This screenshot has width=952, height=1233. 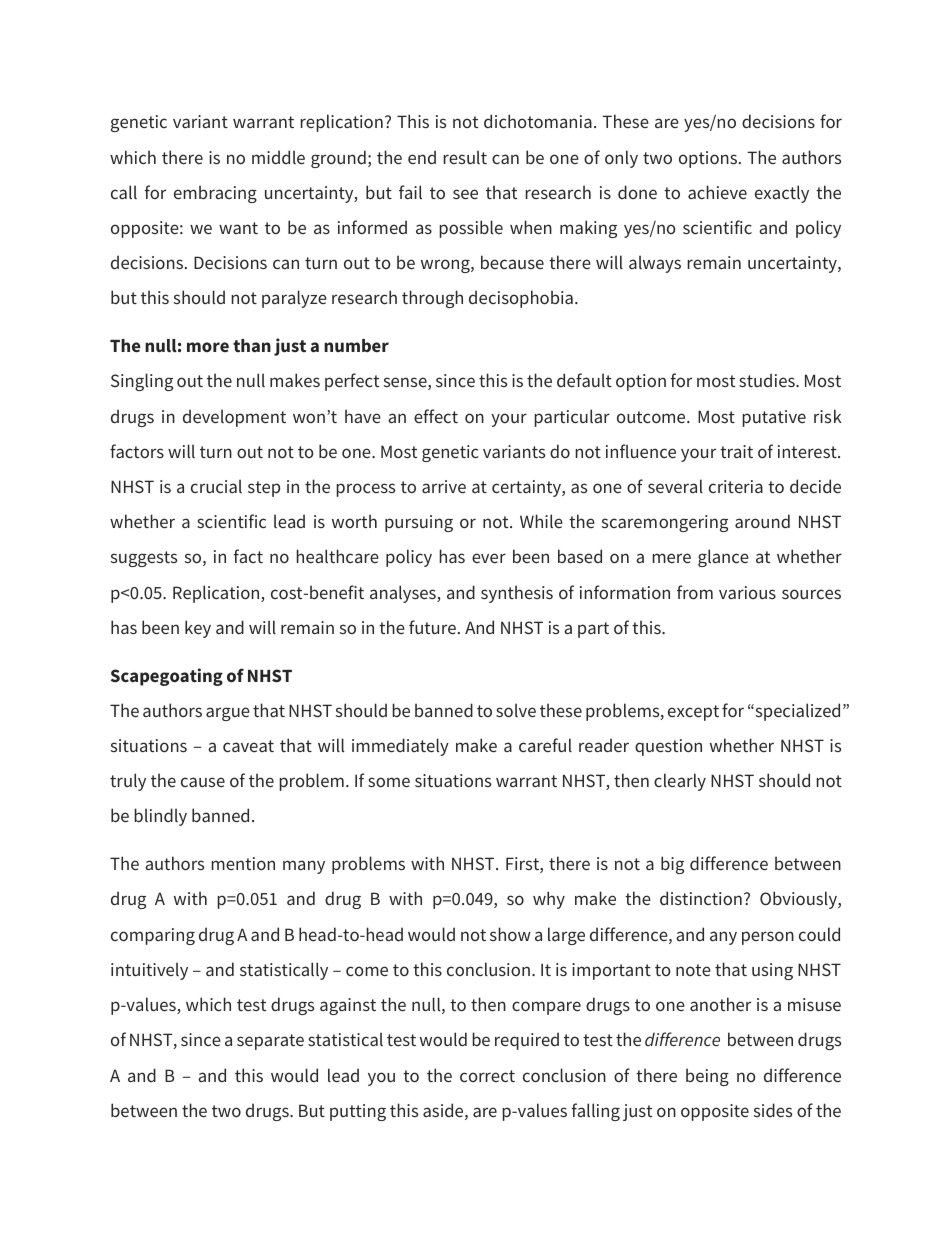 I want to click on embracing, so click(x=215, y=194).
